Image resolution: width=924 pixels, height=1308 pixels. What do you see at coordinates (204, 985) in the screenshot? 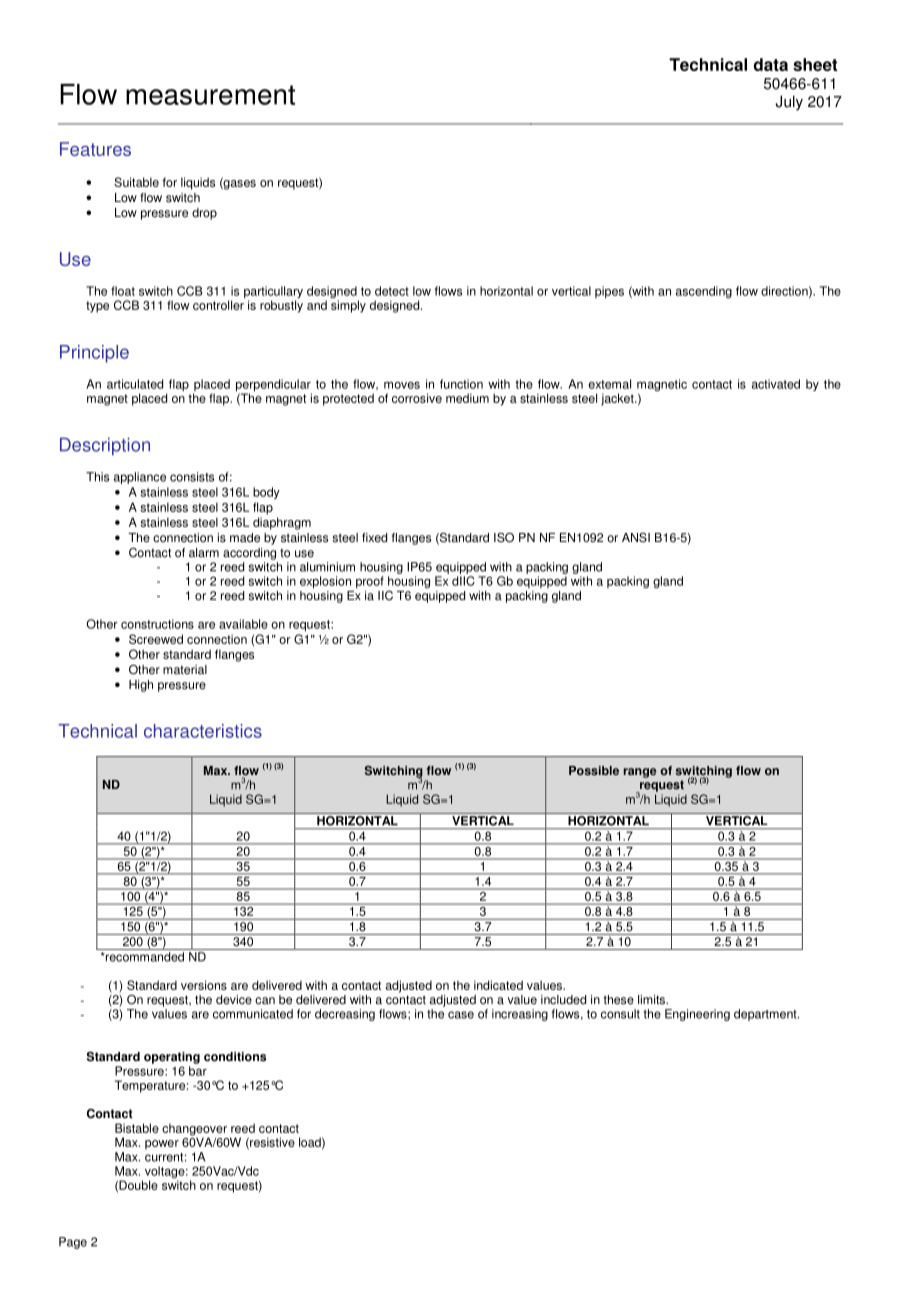
I see `versions` at bounding box center [204, 985].
